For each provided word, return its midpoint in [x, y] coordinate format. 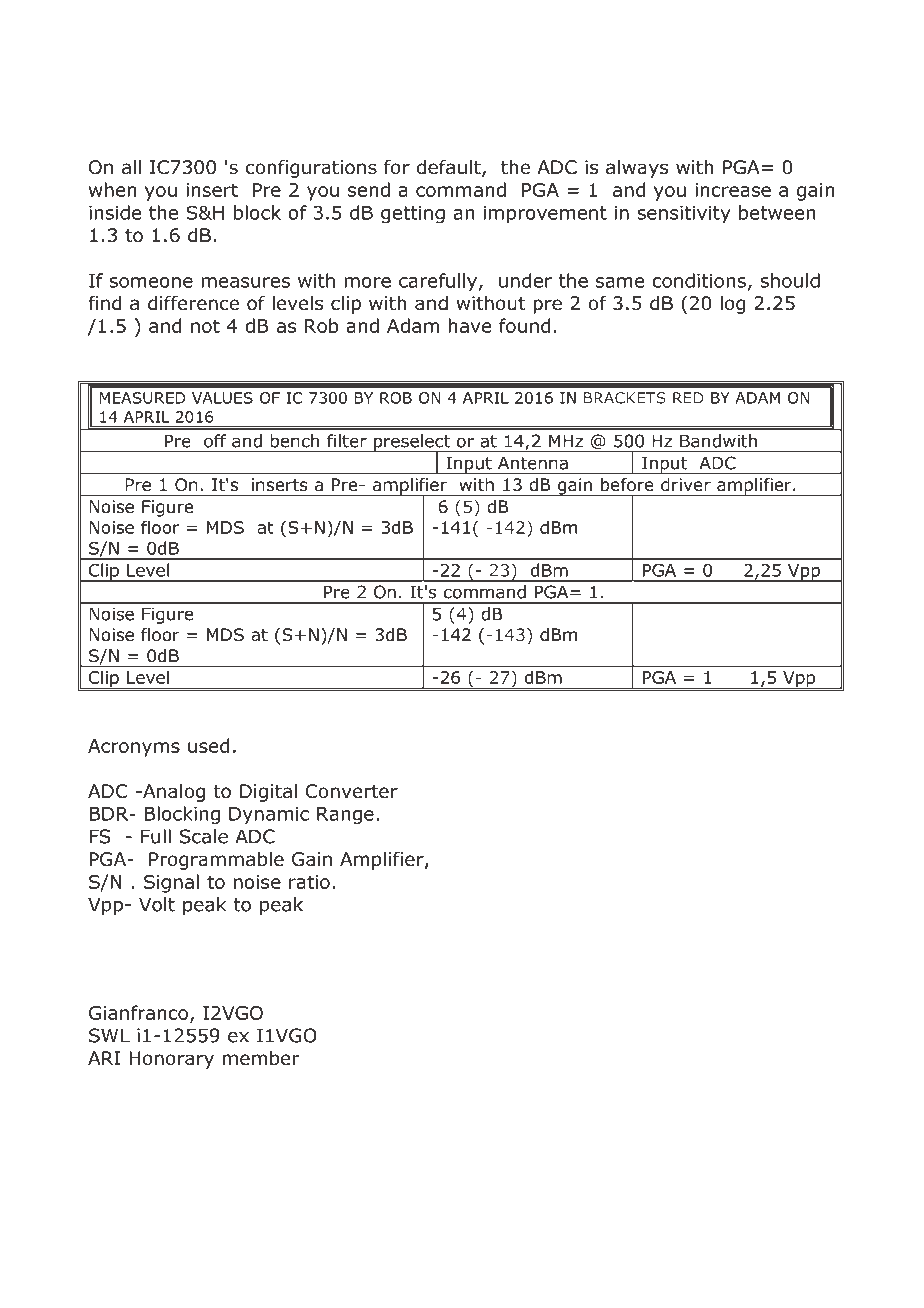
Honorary [172, 1060]
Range [345, 816]
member [261, 1058]
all [131, 167]
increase [733, 190]
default [450, 168]
